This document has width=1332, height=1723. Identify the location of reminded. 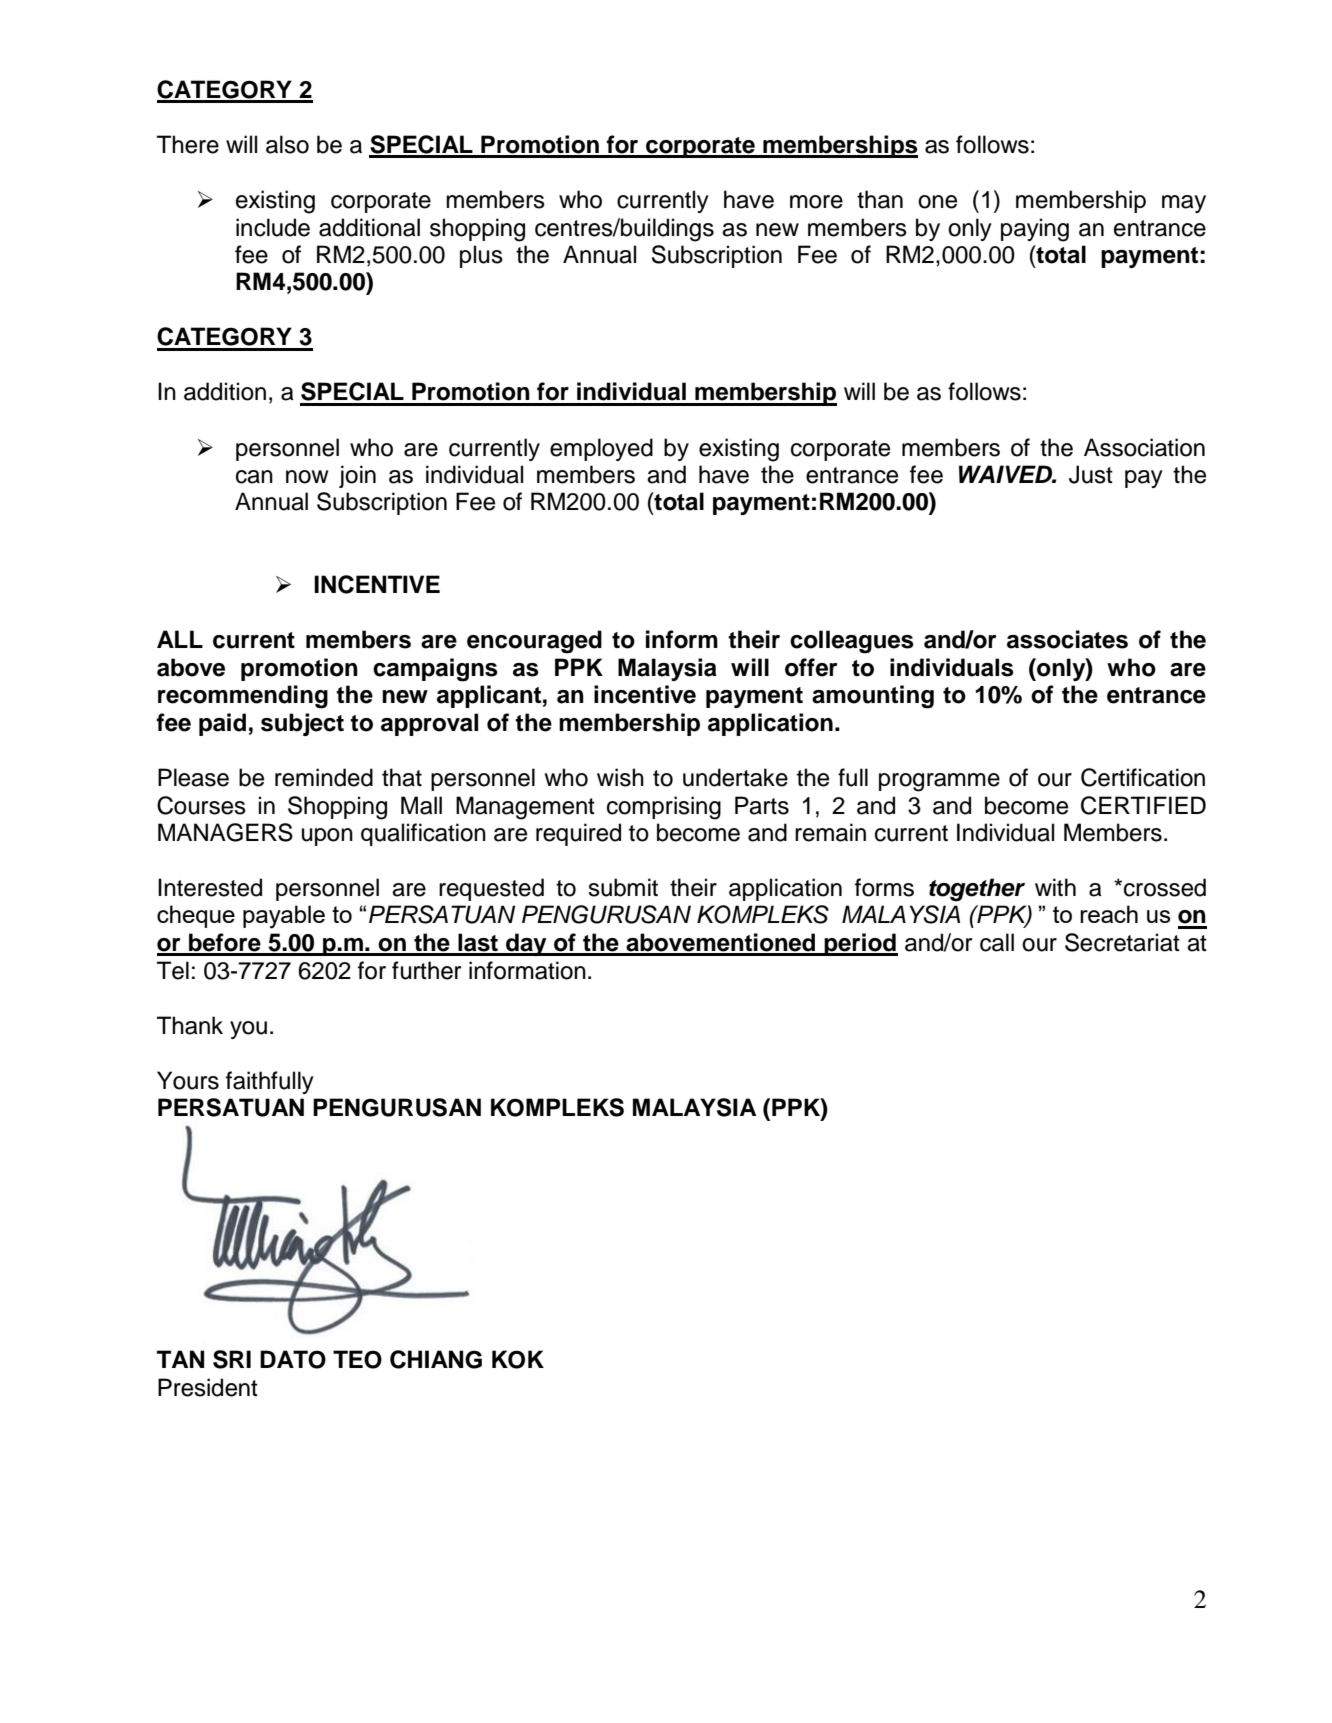
(324, 777).
